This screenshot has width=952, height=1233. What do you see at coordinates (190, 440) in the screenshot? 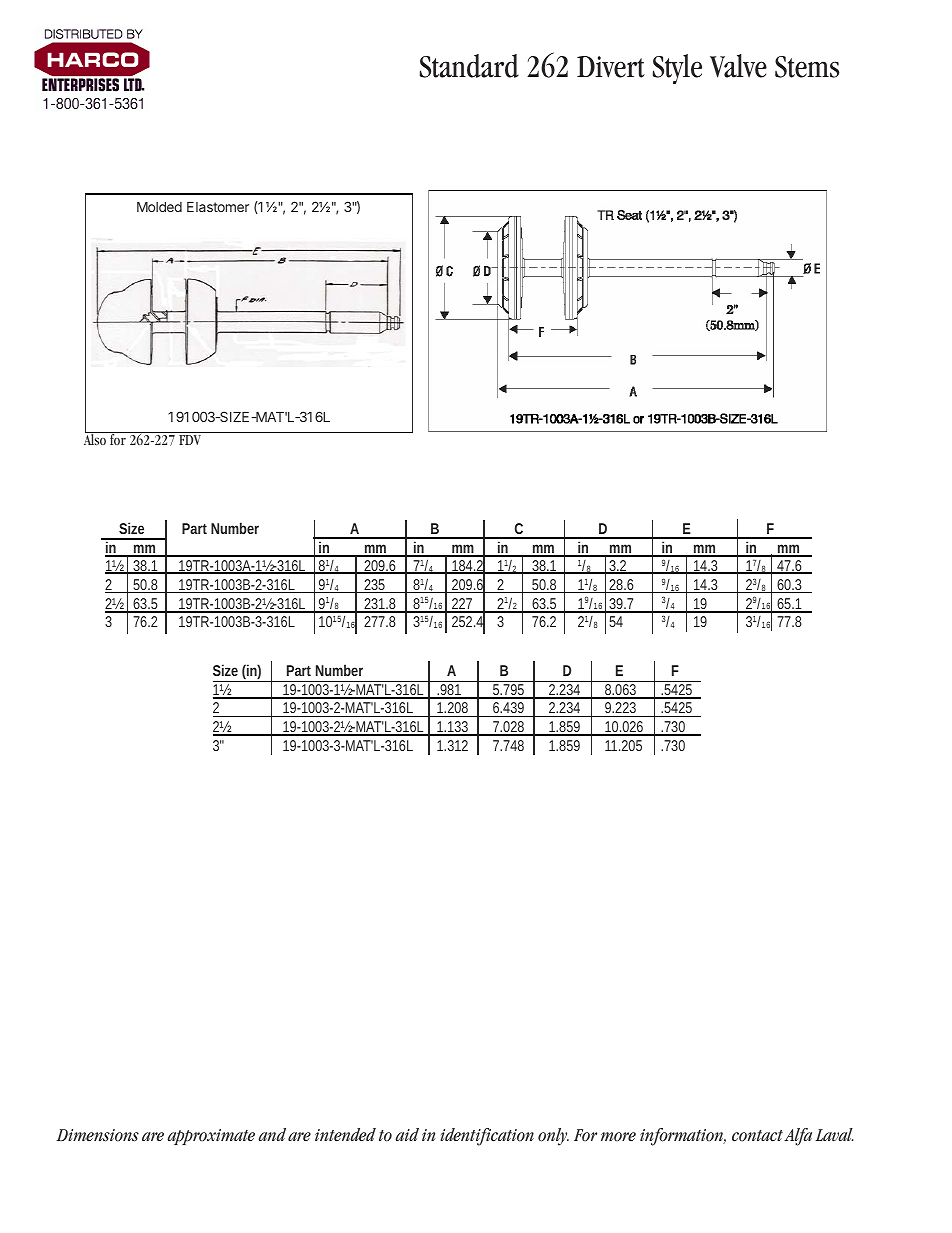
I see `FDV` at bounding box center [190, 440].
